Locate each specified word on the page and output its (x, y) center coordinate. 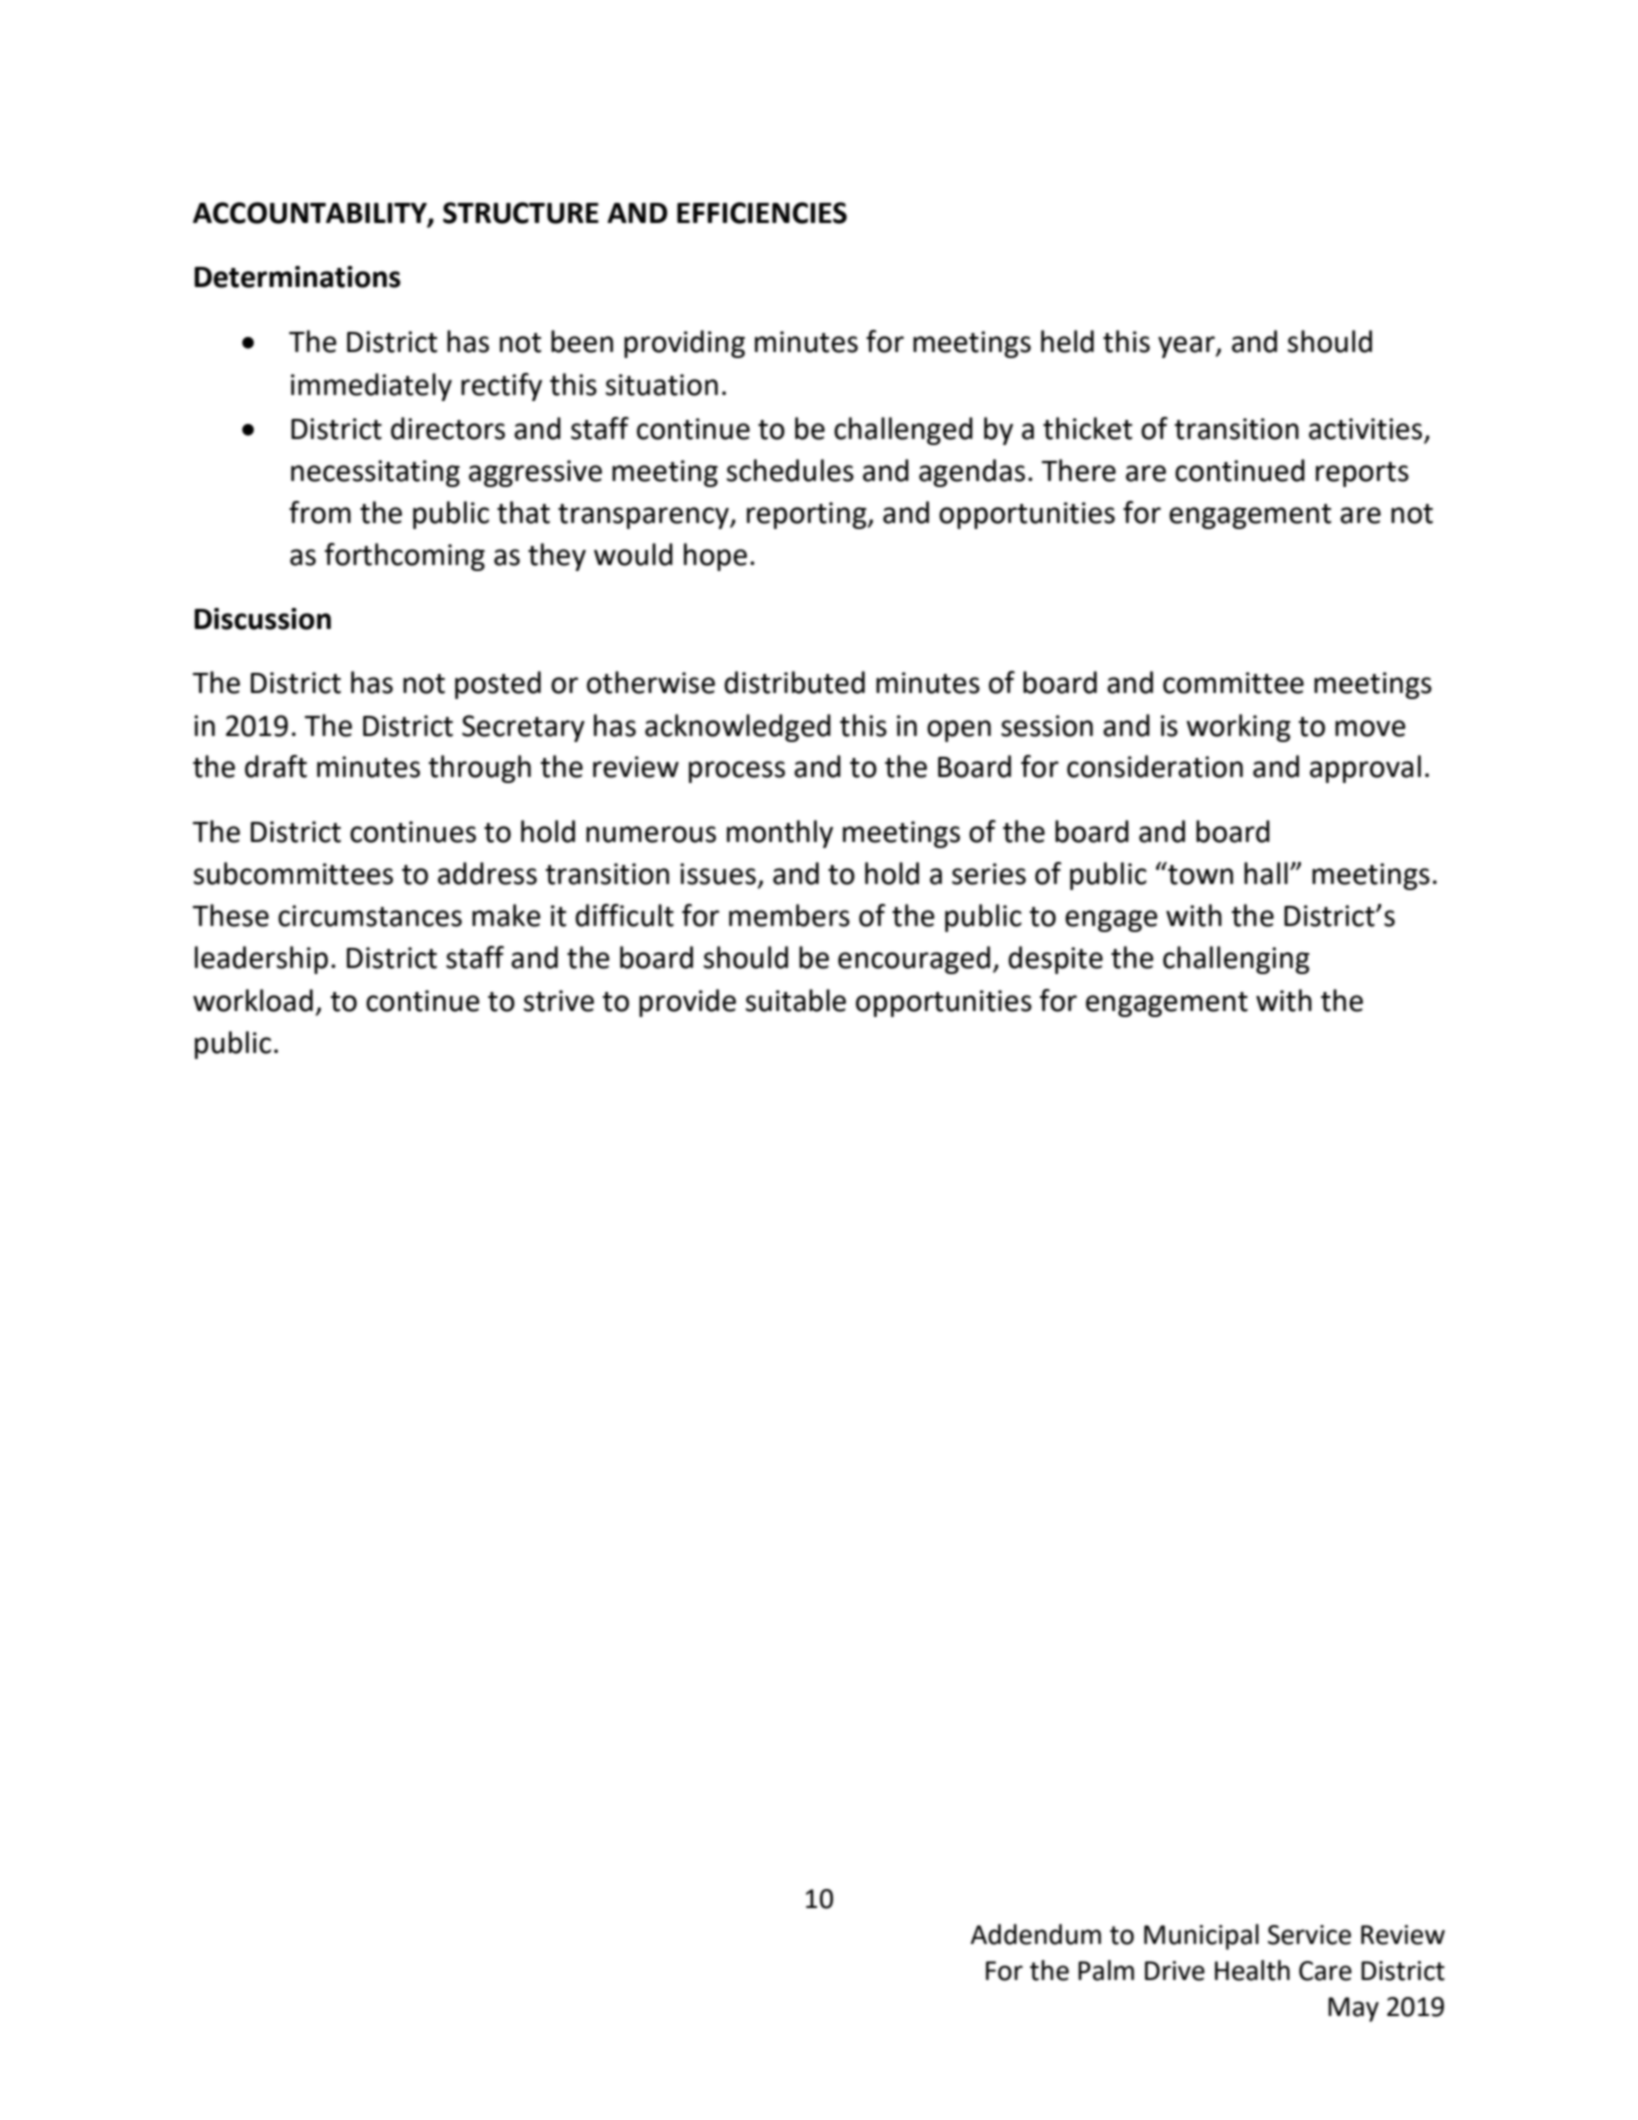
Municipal (1201, 1937)
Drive (1175, 1971)
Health (1252, 1970)
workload (253, 1000)
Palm (1106, 1970)
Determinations (297, 277)
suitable (796, 1000)
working (1238, 728)
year (1187, 347)
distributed (794, 682)
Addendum (1035, 1934)
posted (498, 685)
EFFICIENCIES (762, 213)
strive (559, 1001)
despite (1055, 960)
